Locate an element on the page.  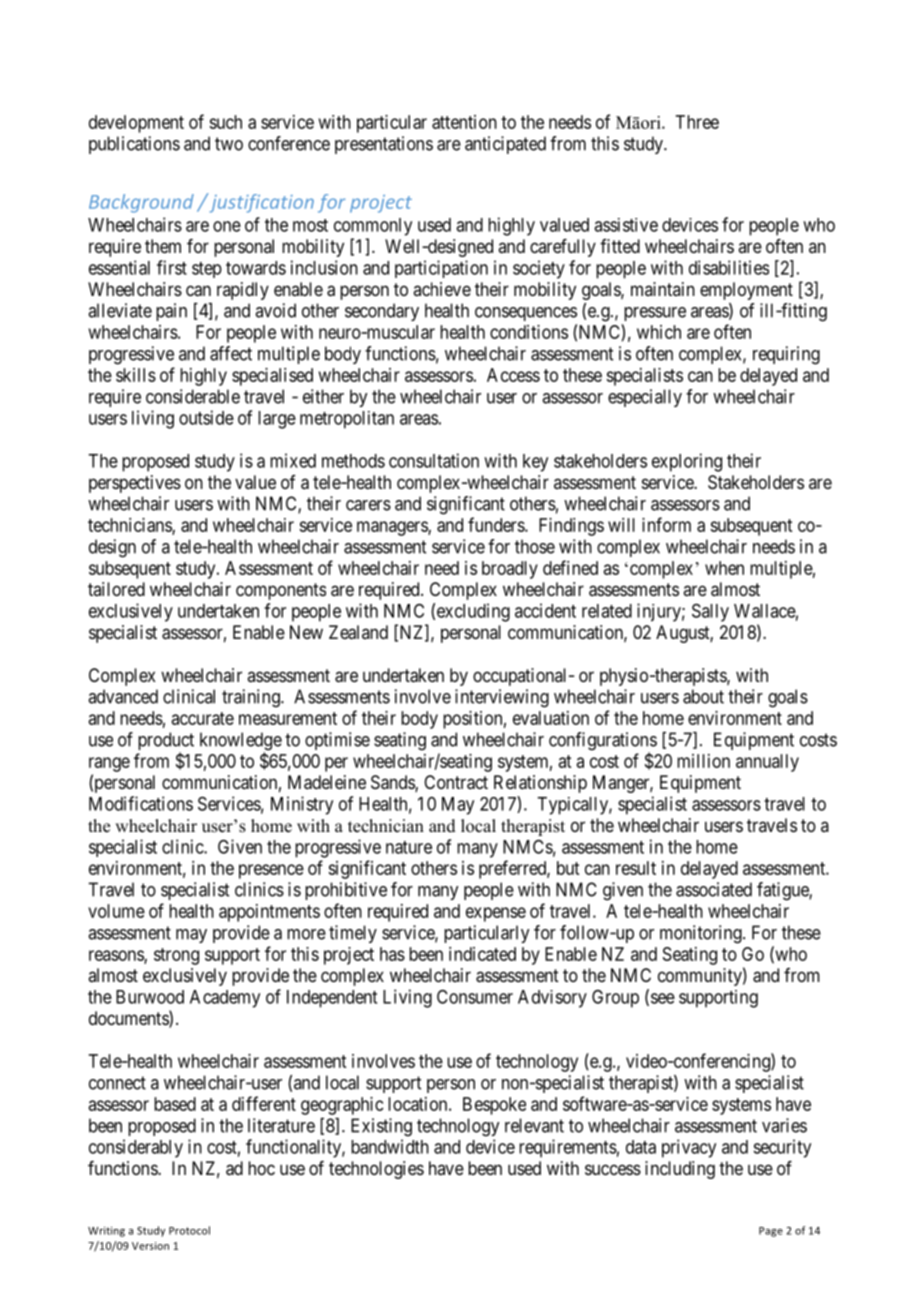
Three is located at coordinates (697, 122).
